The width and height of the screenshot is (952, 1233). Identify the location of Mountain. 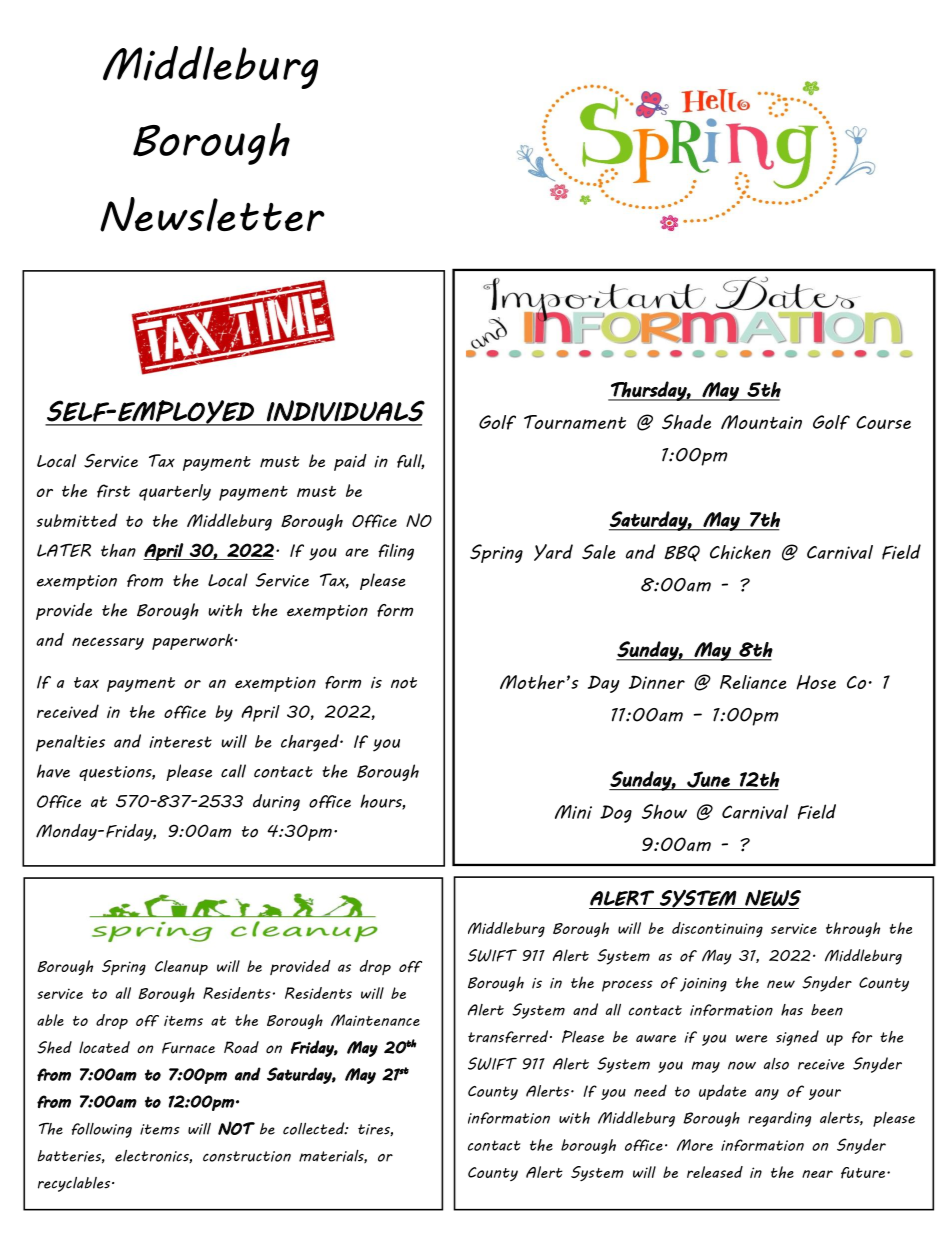
(761, 422).
